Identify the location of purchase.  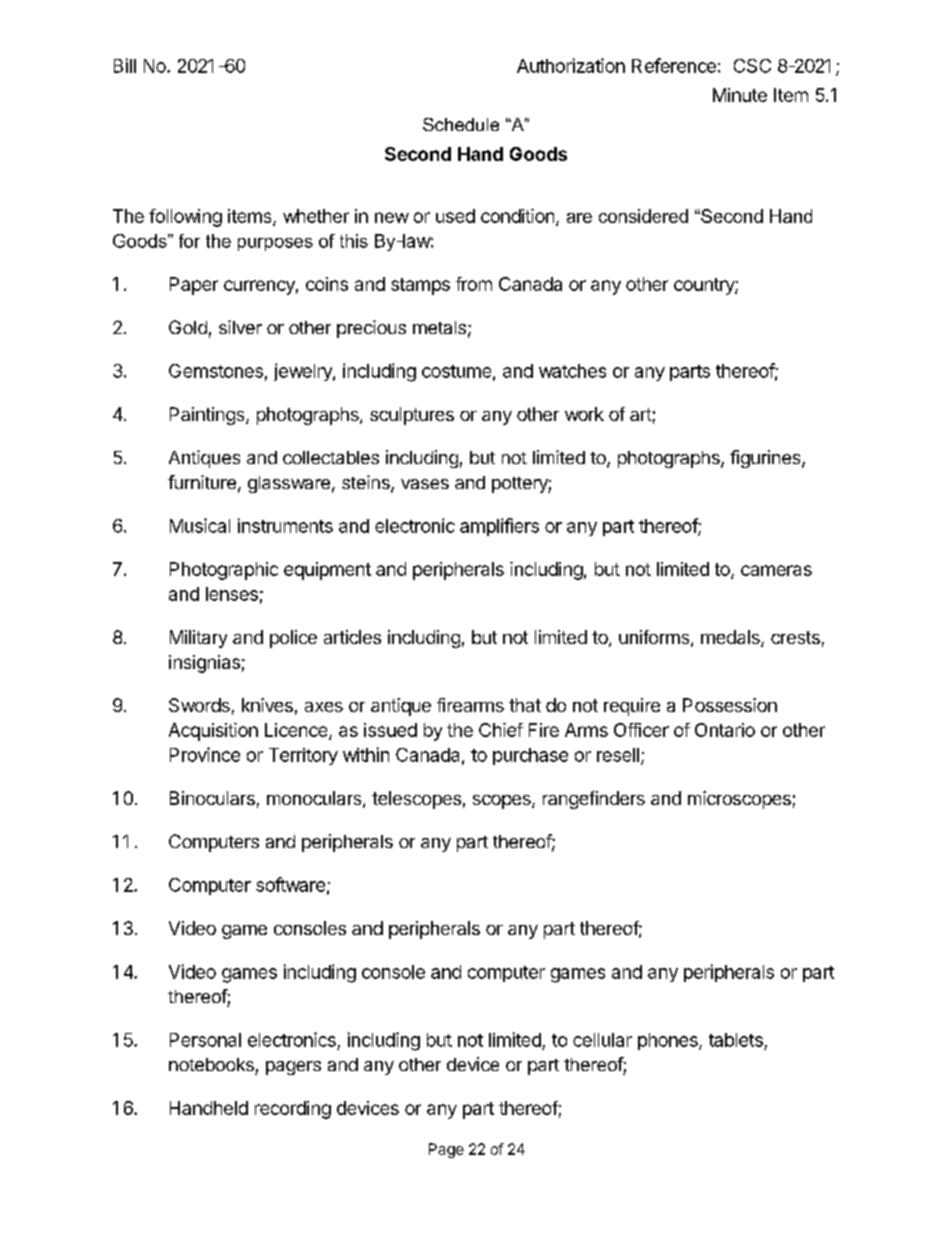
(530, 756).
